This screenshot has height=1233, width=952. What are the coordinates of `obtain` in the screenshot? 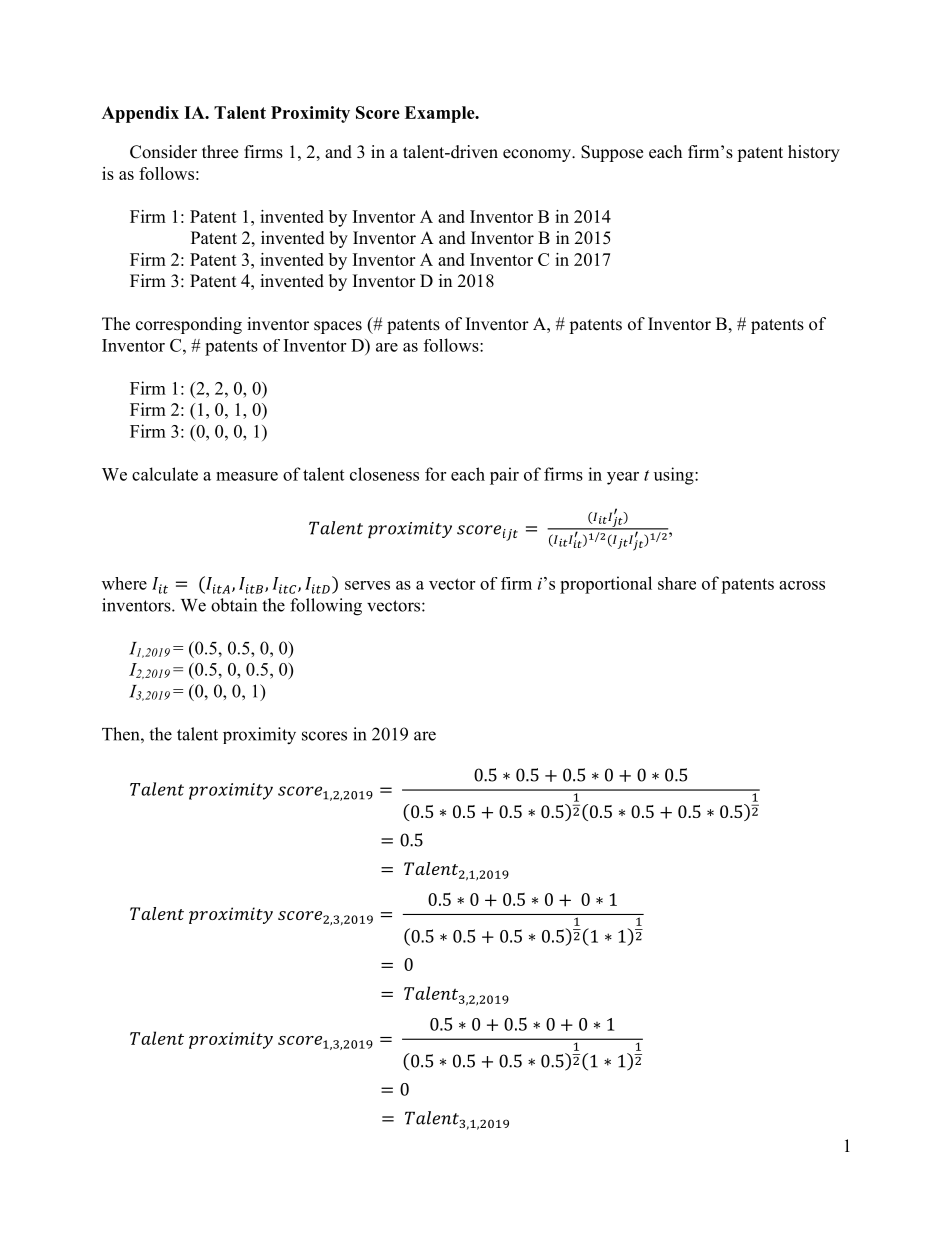 It's located at (234, 605).
